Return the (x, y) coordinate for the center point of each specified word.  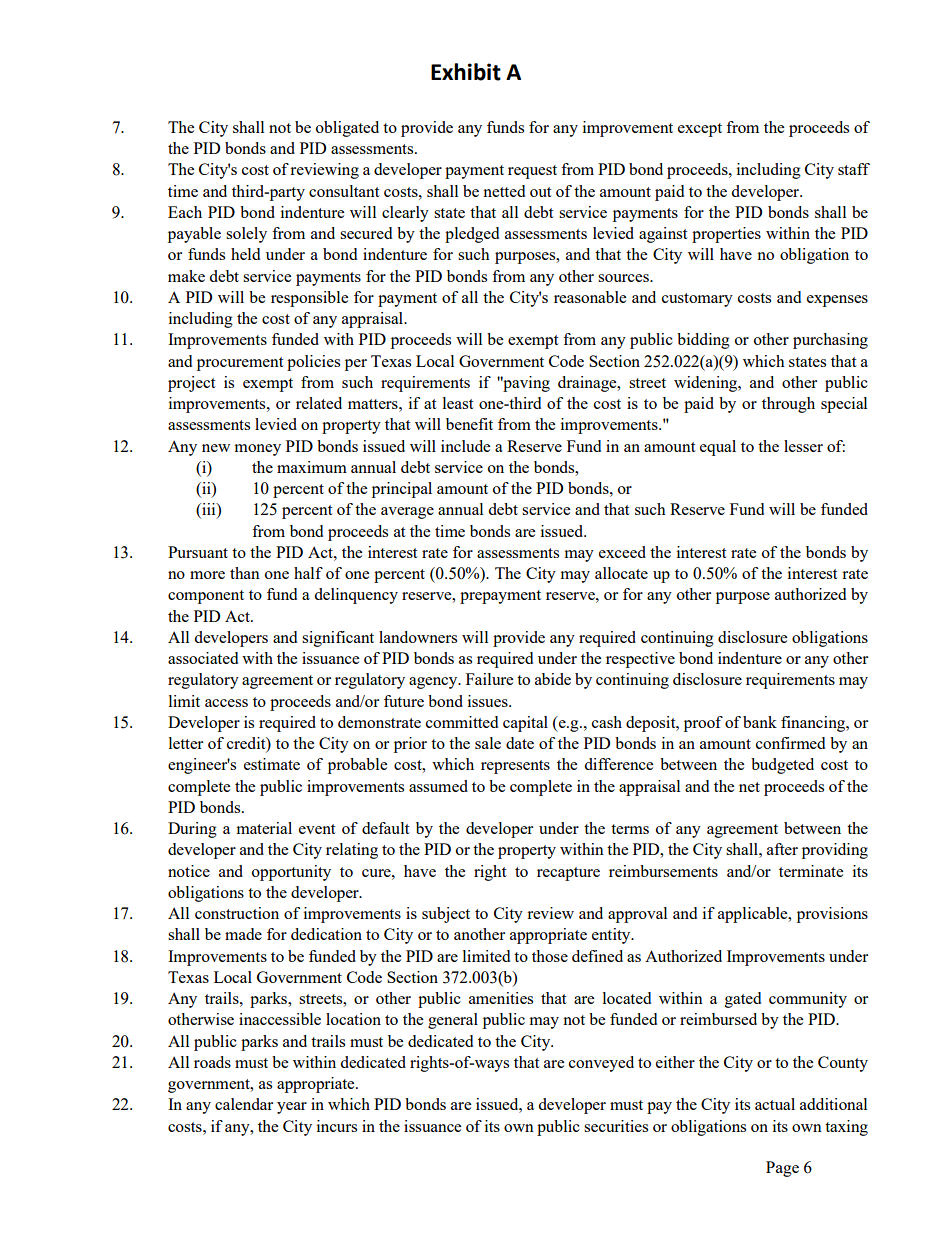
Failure (489, 679)
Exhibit (466, 72)
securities (616, 1126)
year (292, 1108)
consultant (344, 191)
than (245, 573)
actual (775, 1104)
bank (760, 722)
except (700, 130)
